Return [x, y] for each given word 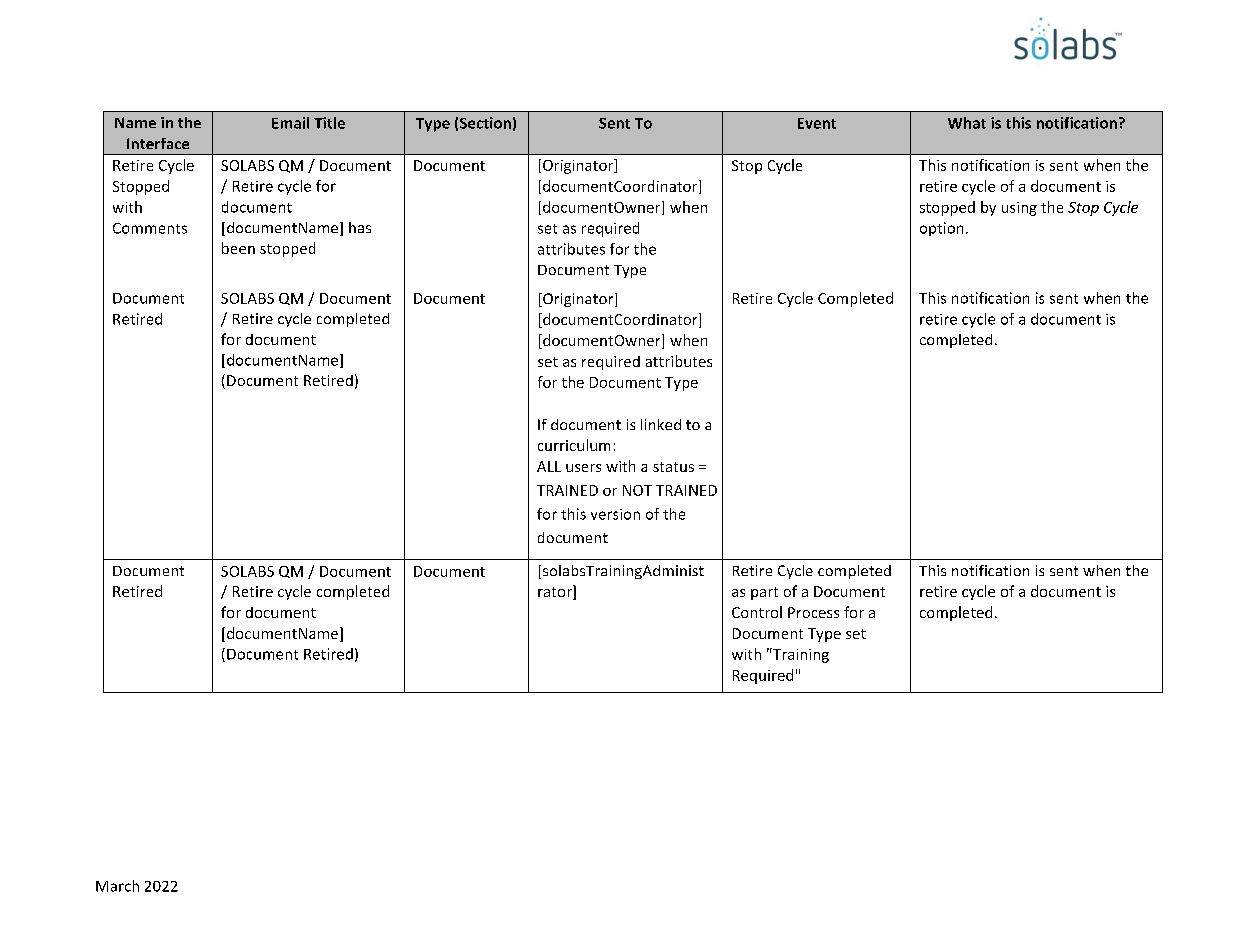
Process [813, 612]
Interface [158, 143]
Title [329, 123]
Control [757, 612]
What [967, 123]
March [117, 886]
